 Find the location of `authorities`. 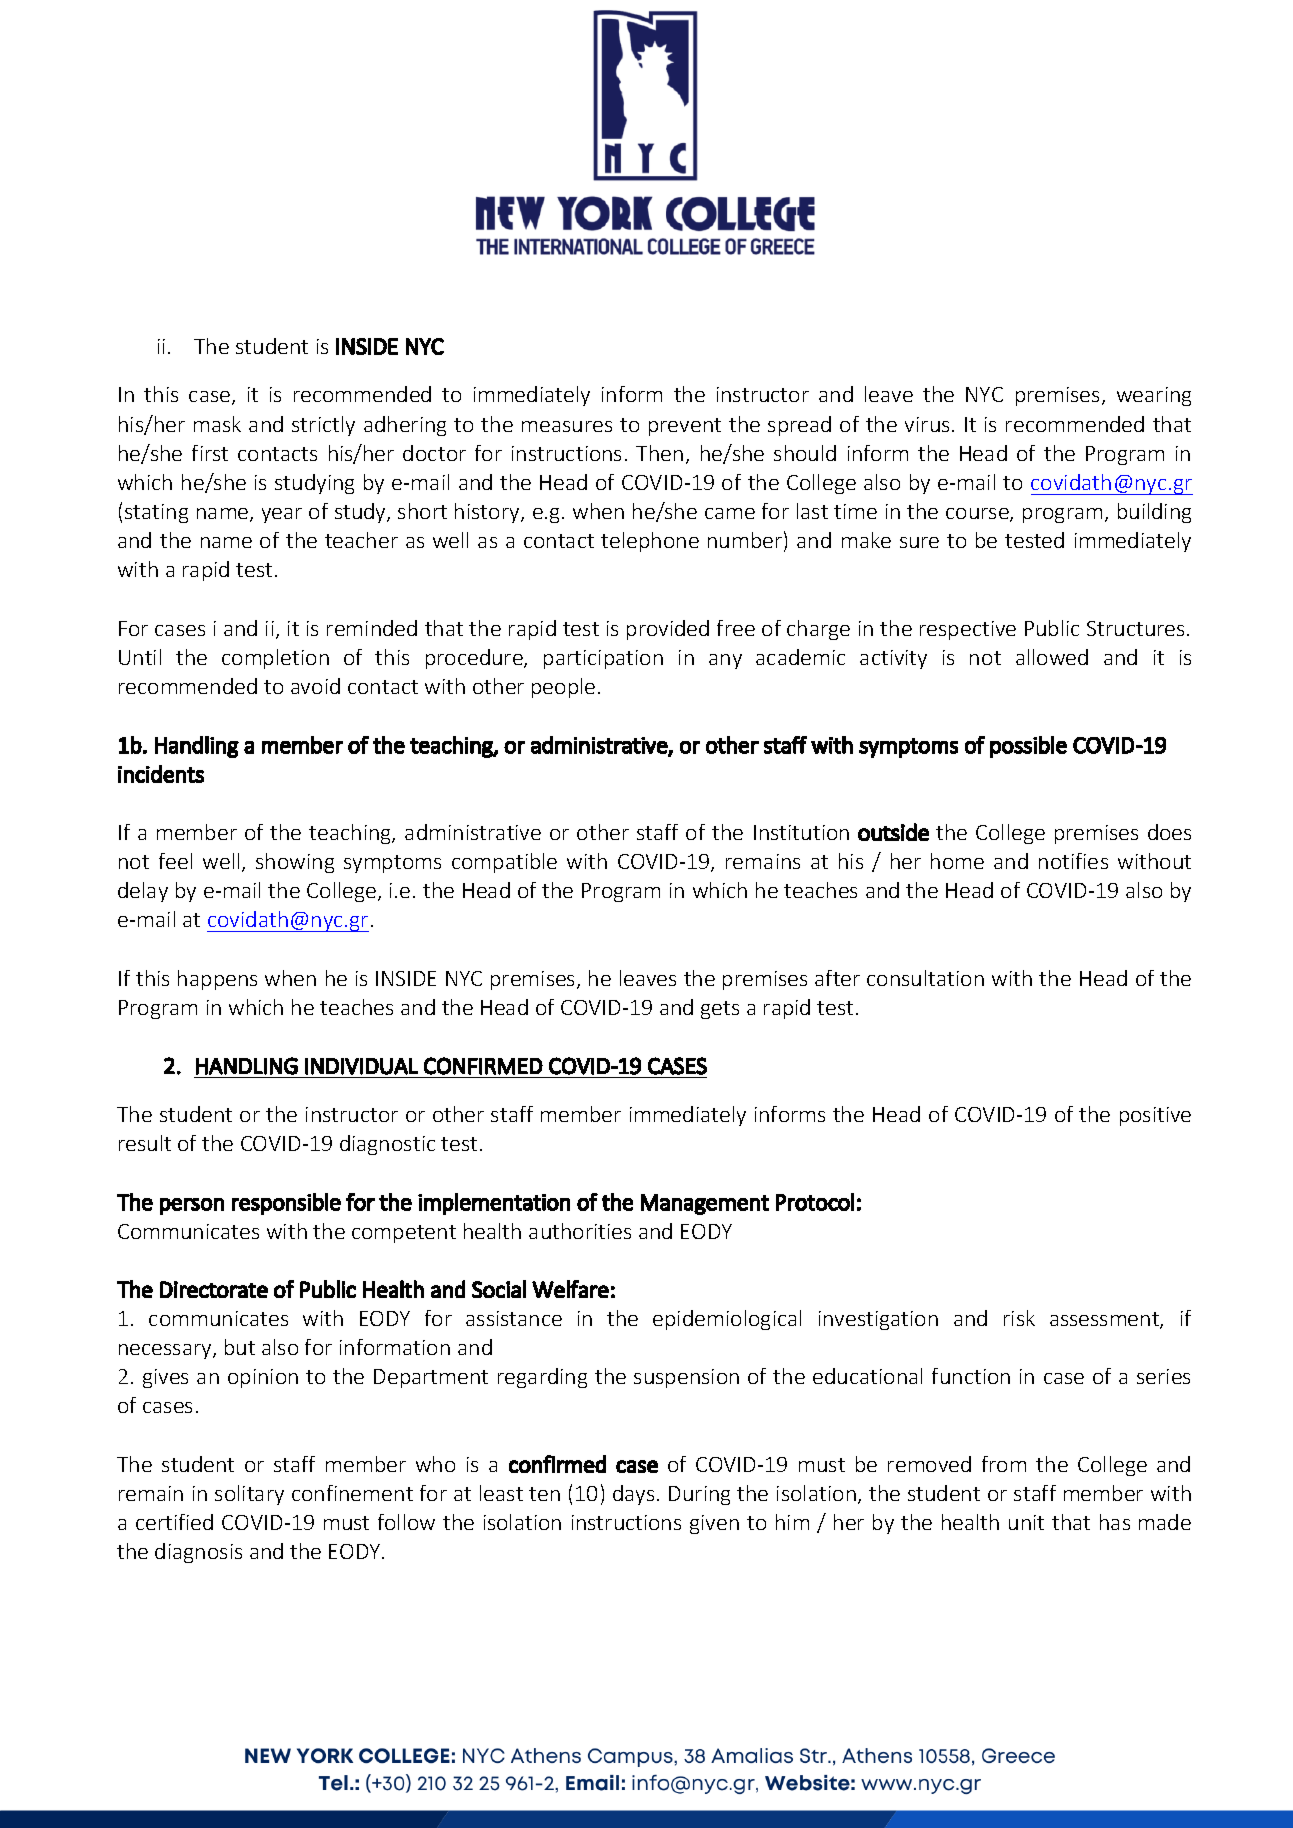

authorities is located at coordinates (580, 1231).
